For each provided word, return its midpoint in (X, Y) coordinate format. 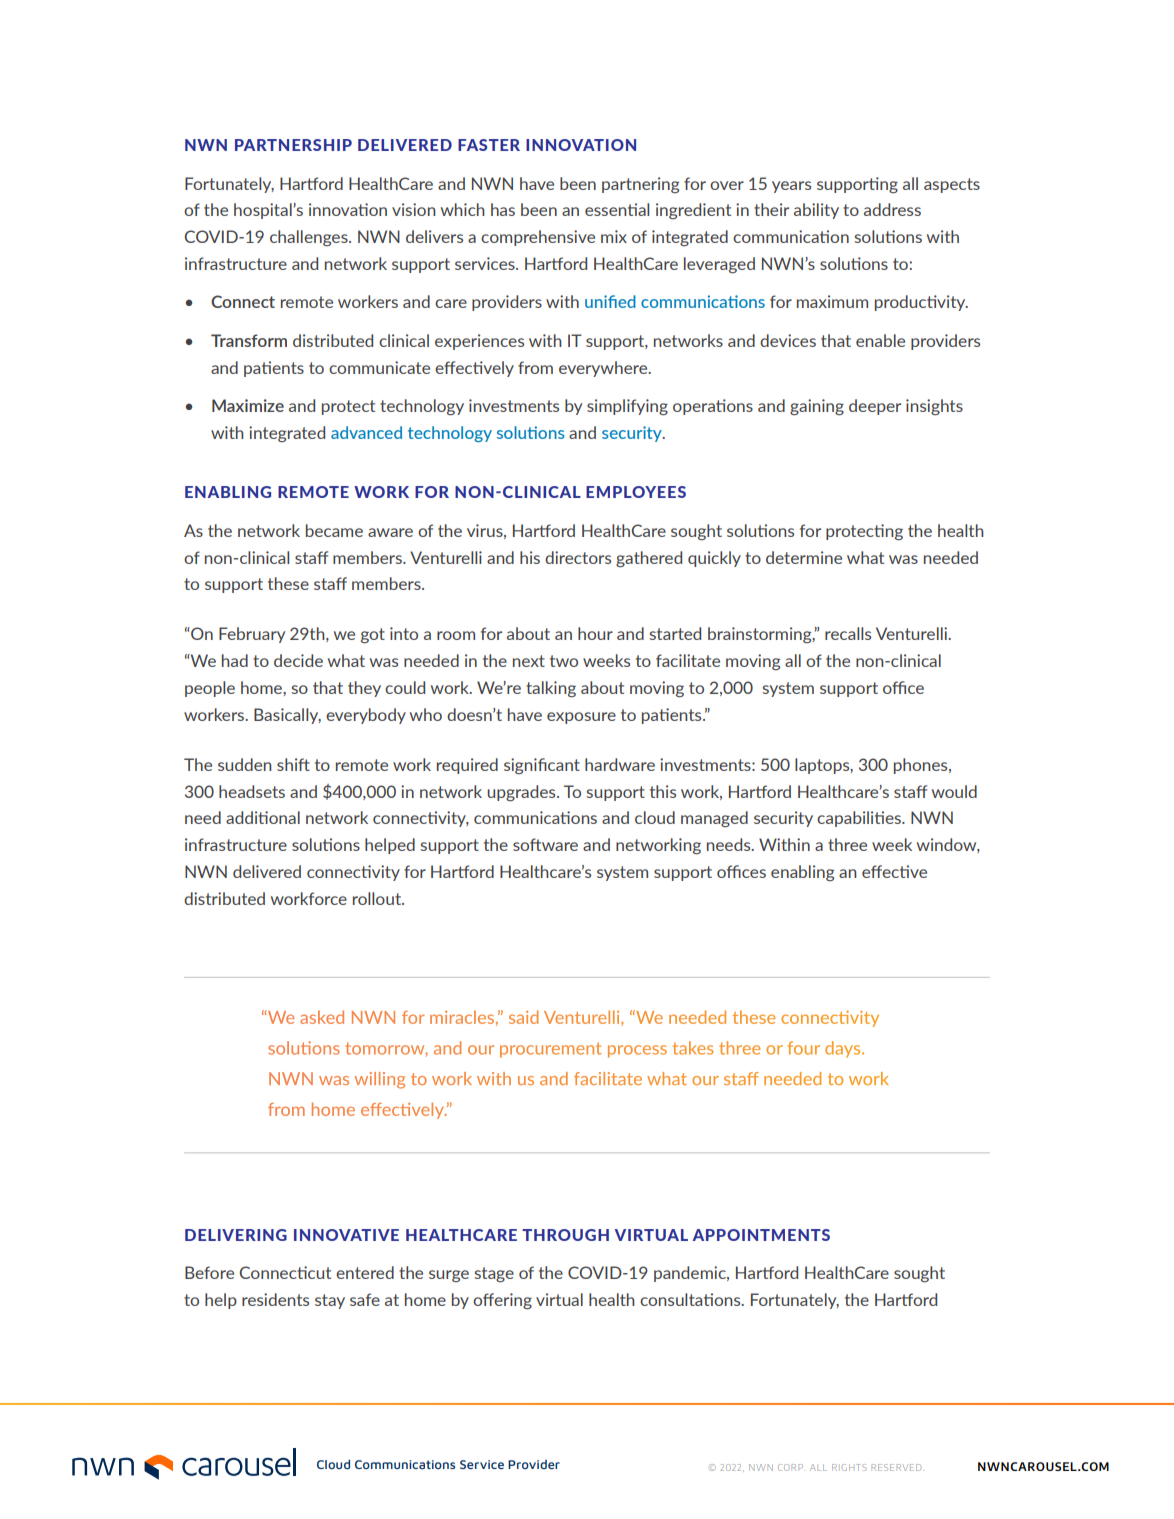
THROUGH (565, 1235)
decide (298, 660)
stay (330, 1301)
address (892, 209)
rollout (378, 898)
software (545, 844)
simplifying (627, 407)
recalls (848, 633)
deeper (875, 407)
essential (617, 209)
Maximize (248, 405)
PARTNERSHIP (293, 145)
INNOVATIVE (346, 1235)
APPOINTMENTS (761, 1235)
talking (551, 689)
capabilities (860, 819)
